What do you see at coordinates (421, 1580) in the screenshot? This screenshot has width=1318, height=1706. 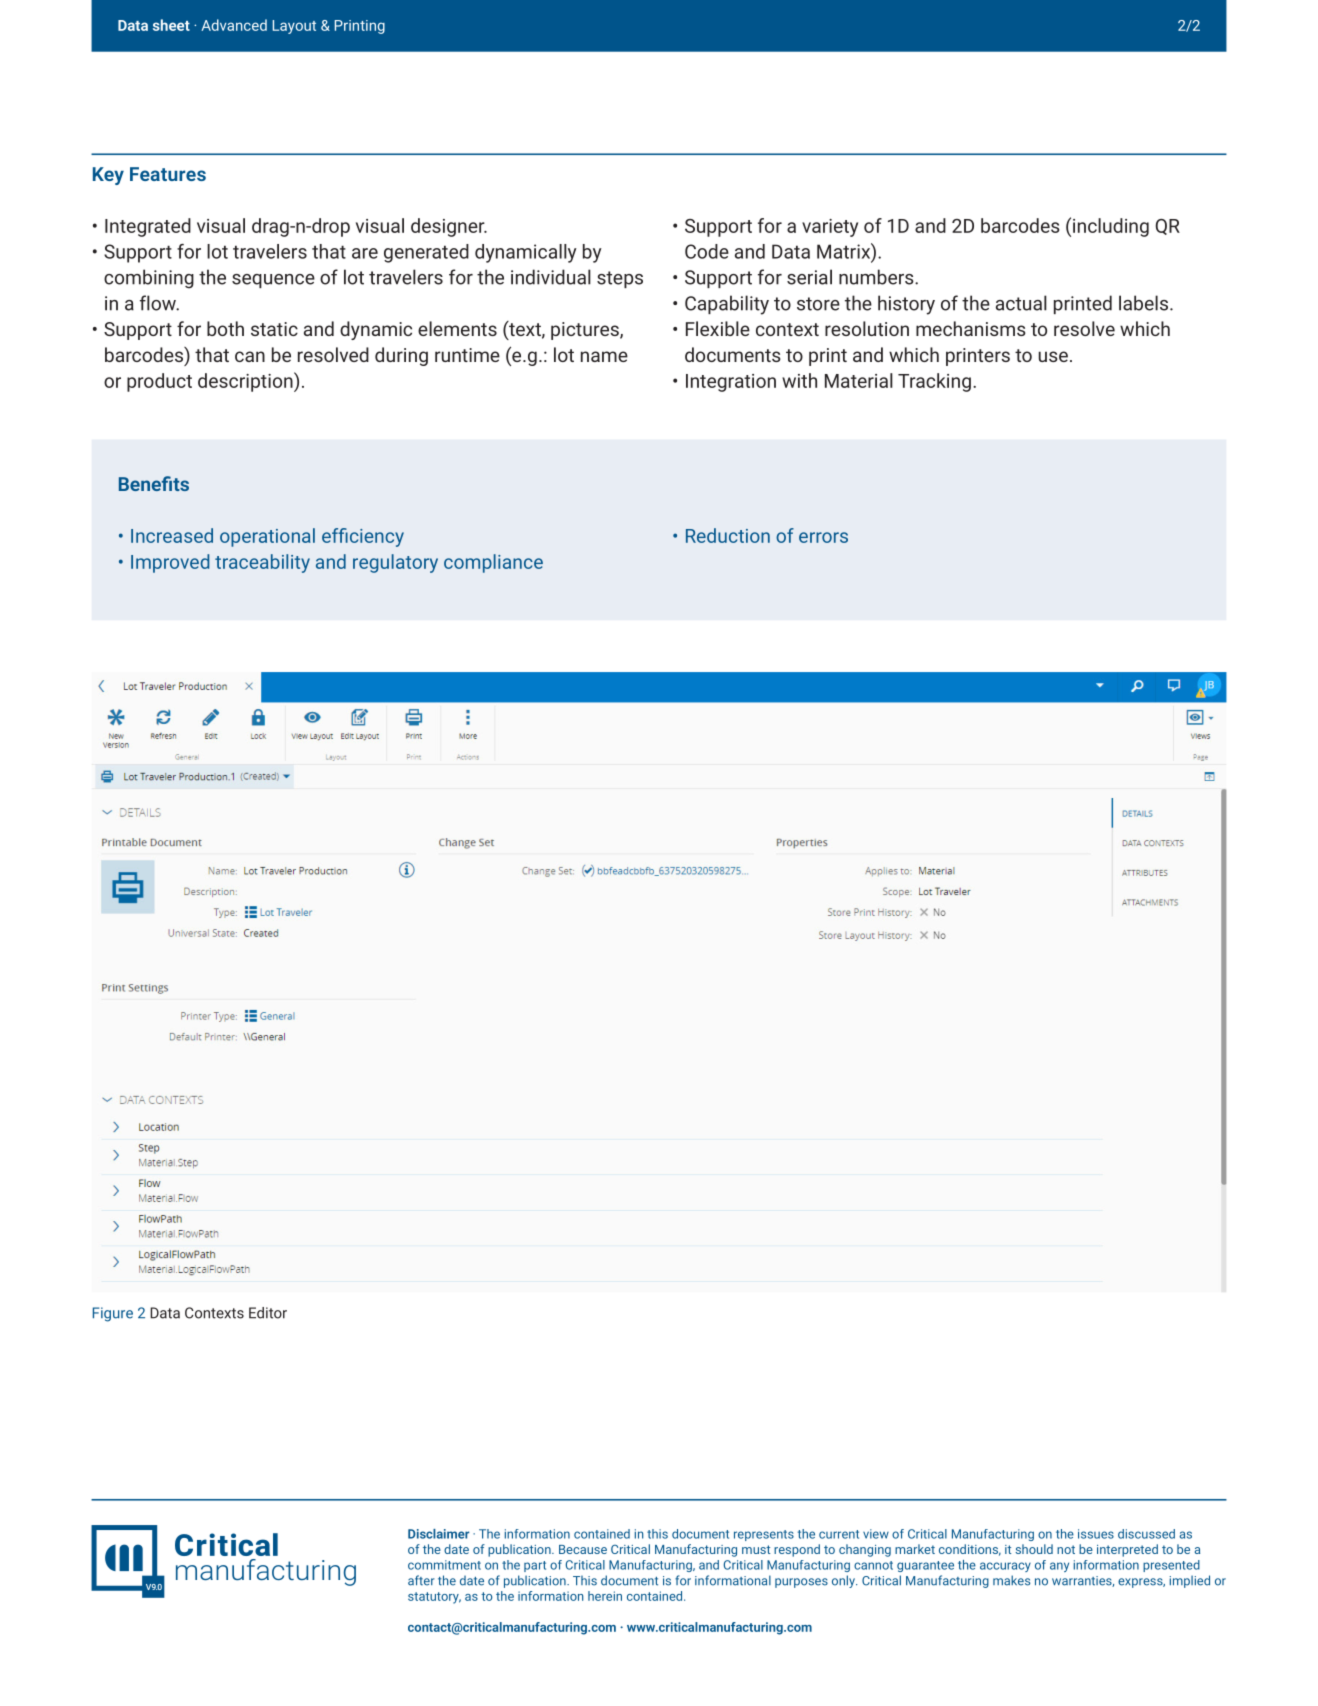 I see `after` at bounding box center [421, 1580].
